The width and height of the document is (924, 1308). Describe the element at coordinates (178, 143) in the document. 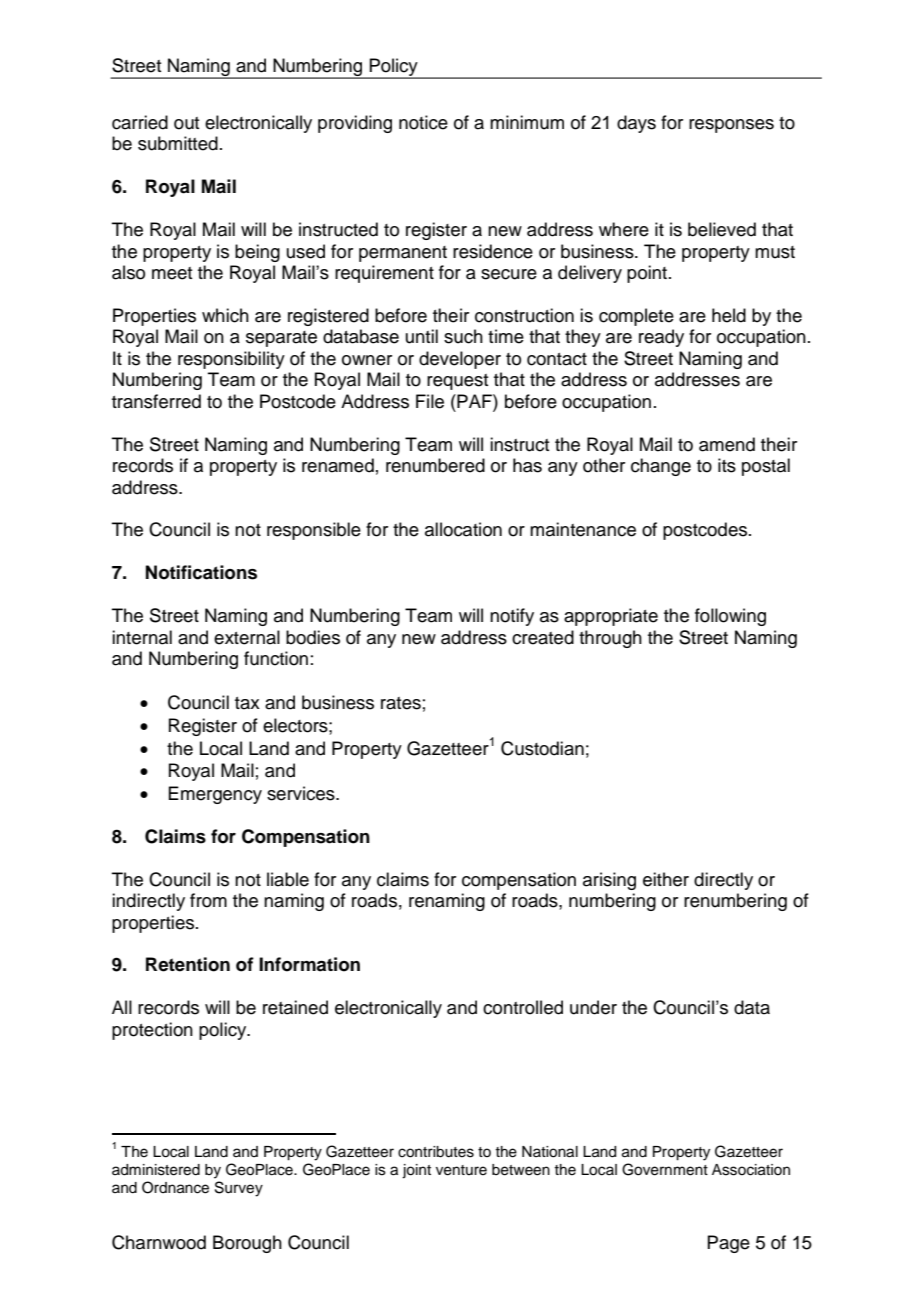

I see `submitted` at that location.
